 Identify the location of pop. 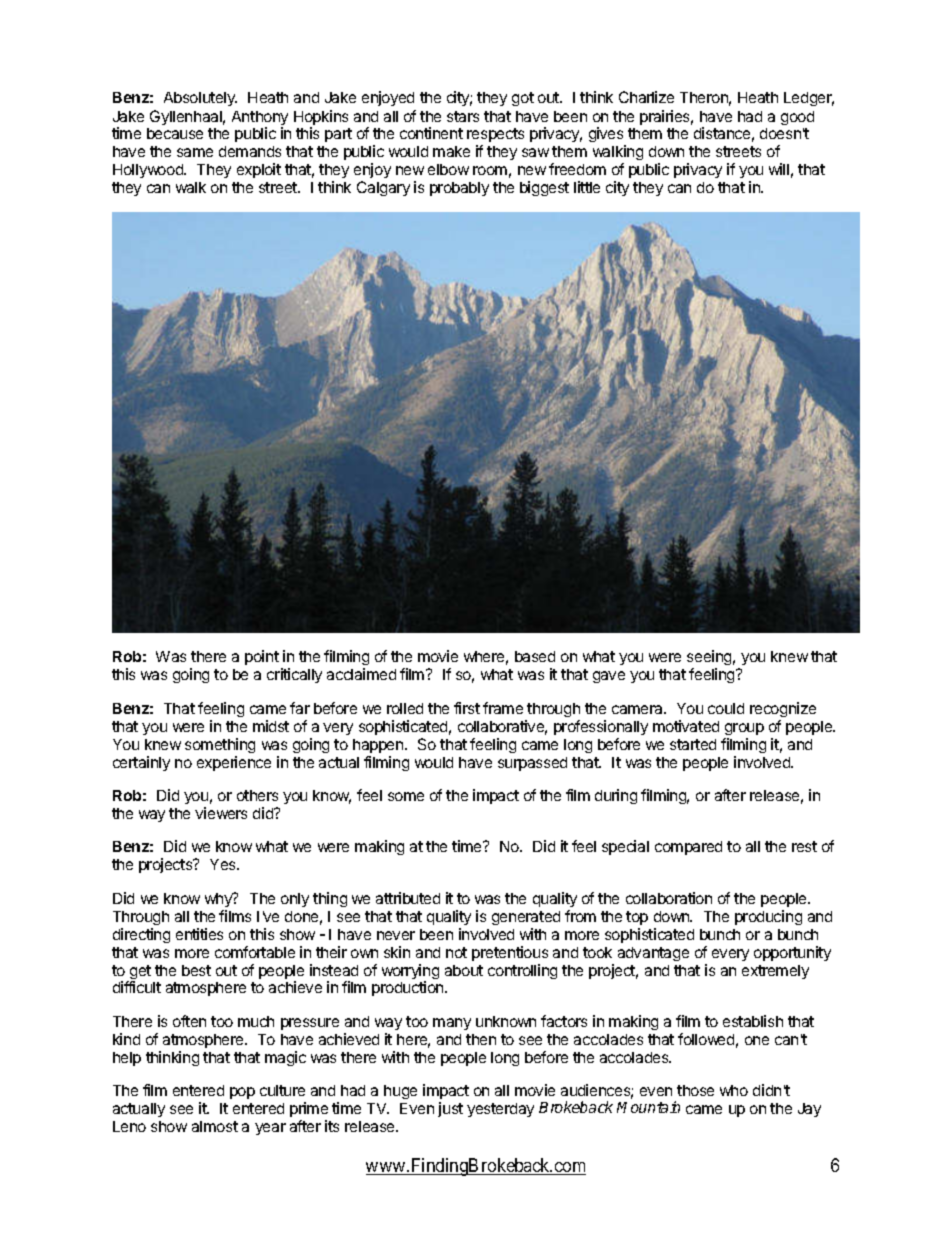
(242, 1093).
